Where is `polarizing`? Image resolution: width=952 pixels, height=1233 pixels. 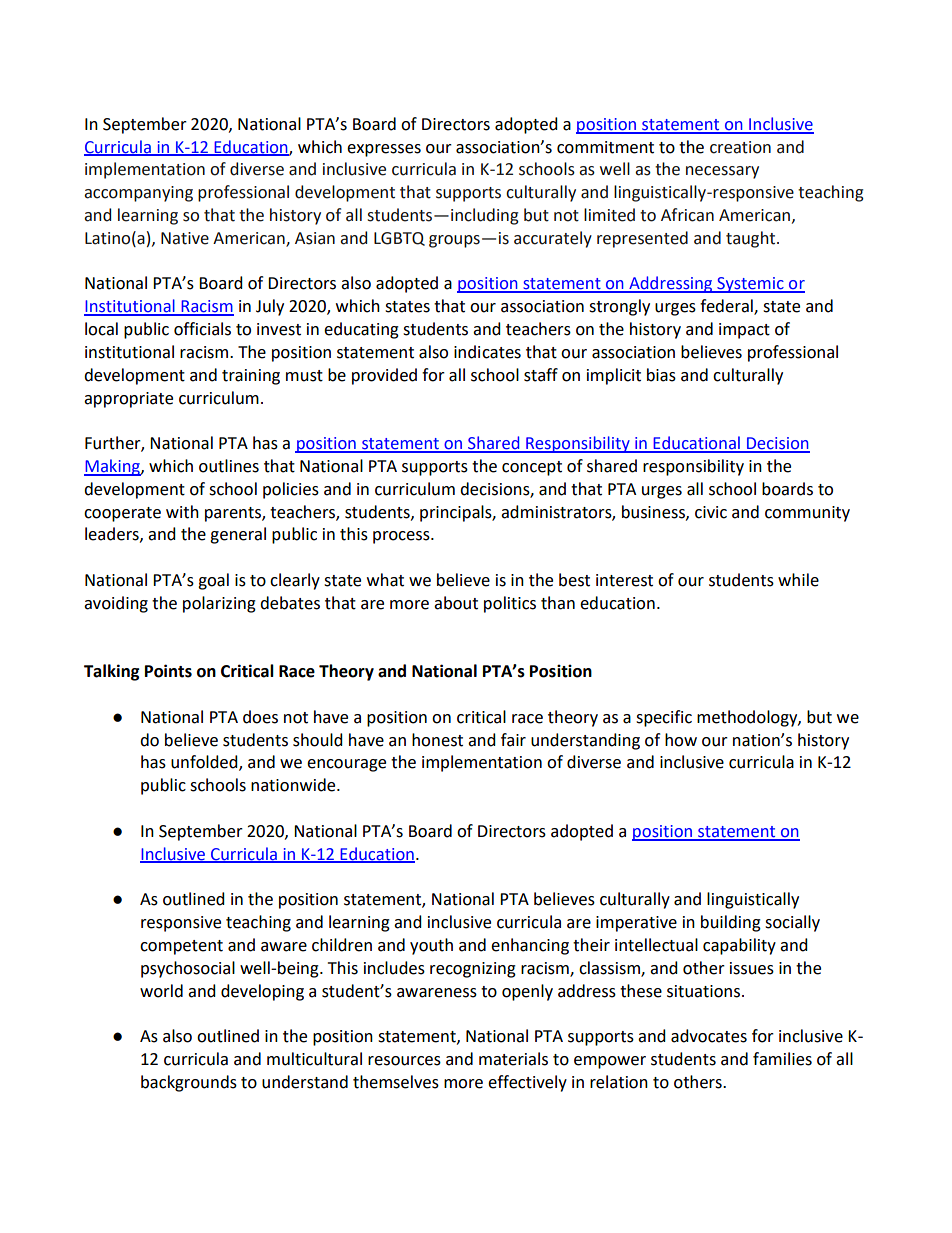
polarizing is located at coordinates (219, 604).
